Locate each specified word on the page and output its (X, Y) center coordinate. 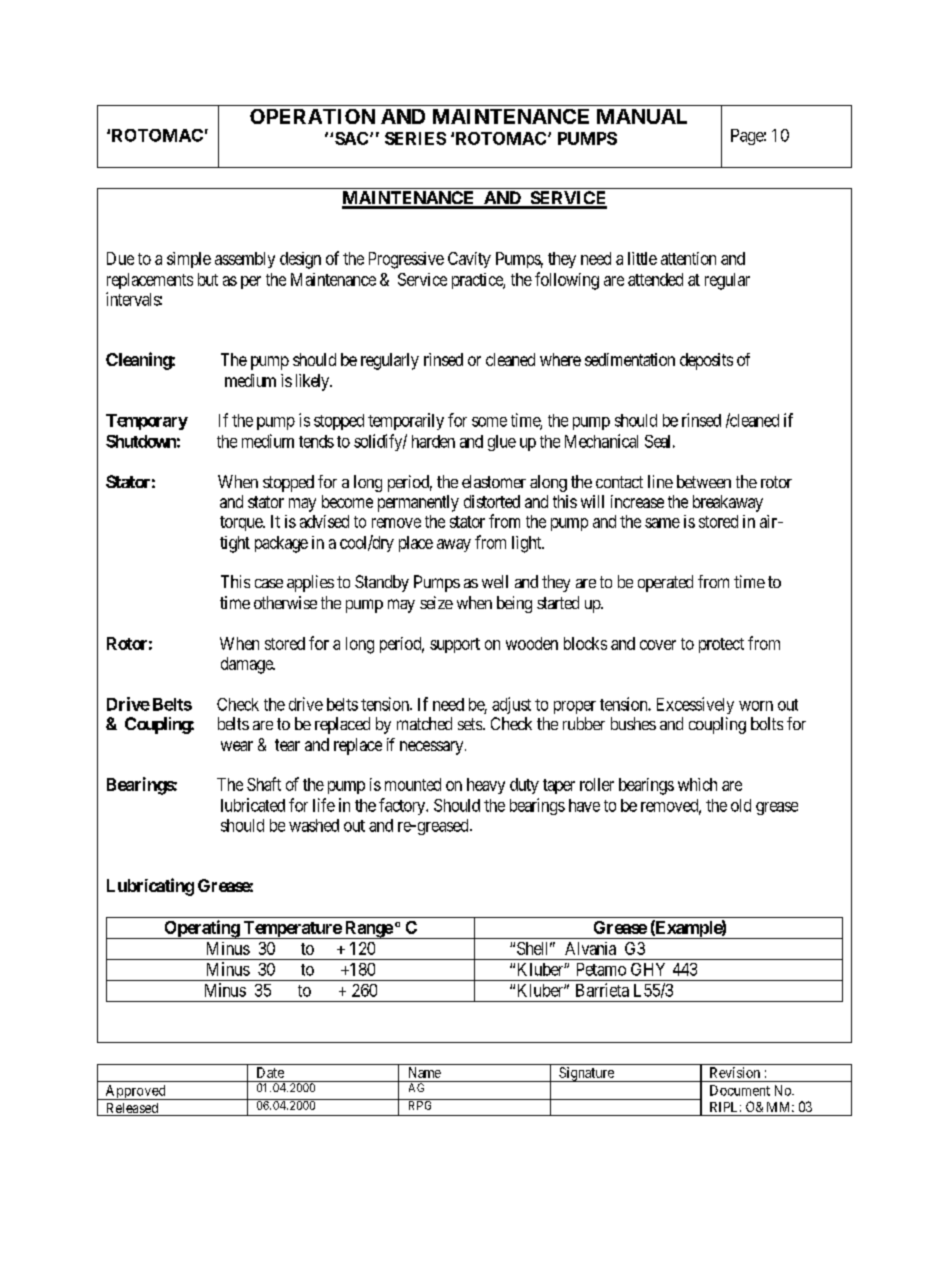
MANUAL (642, 116)
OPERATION (312, 116)
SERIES (415, 138)
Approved (135, 1092)
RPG (420, 1104)
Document (740, 1090)
